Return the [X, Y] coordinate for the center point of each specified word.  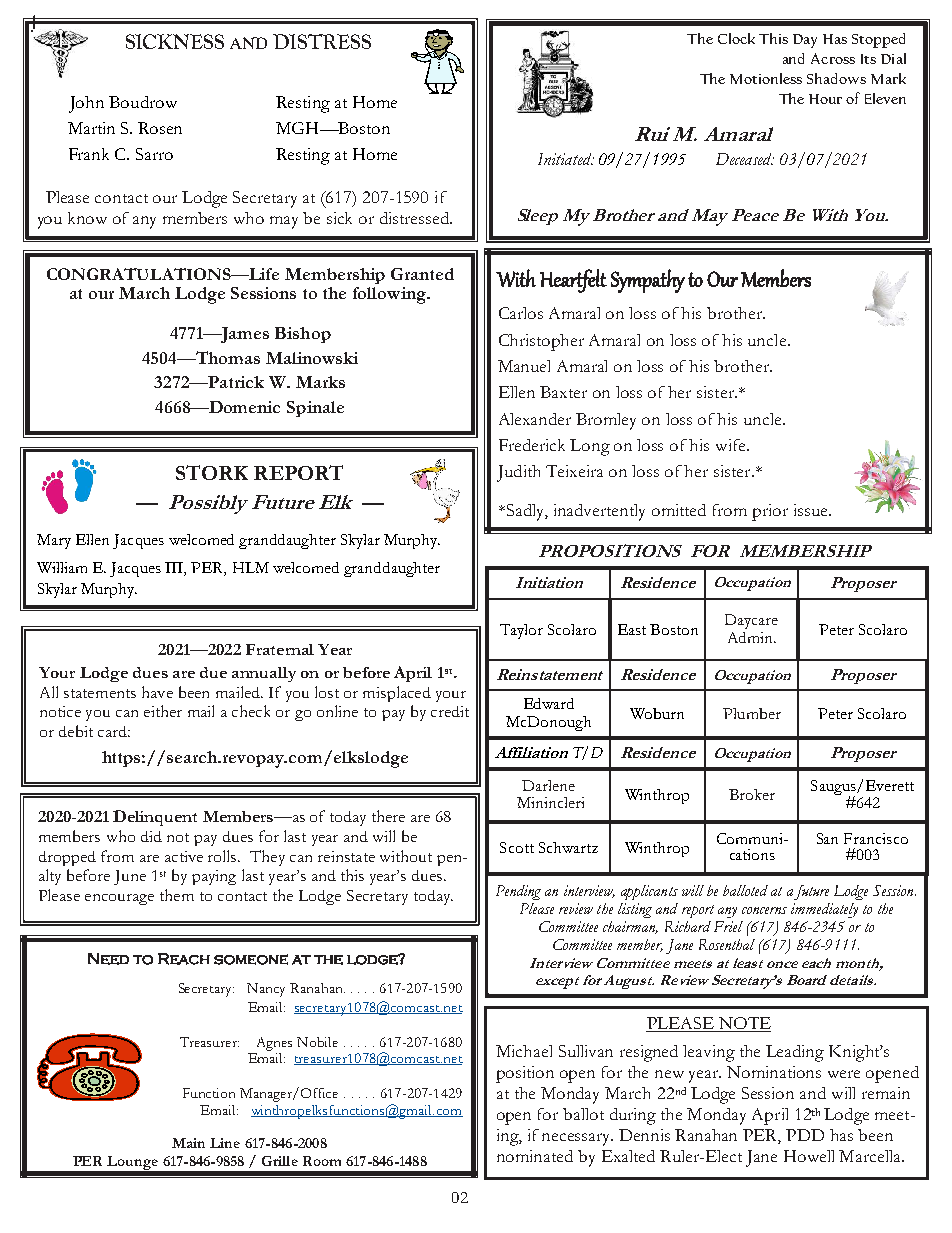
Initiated [566, 159]
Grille [280, 1161]
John [86, 104]
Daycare [751, 621]
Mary [54, 541]
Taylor [521, 631]
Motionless [766, 78]
